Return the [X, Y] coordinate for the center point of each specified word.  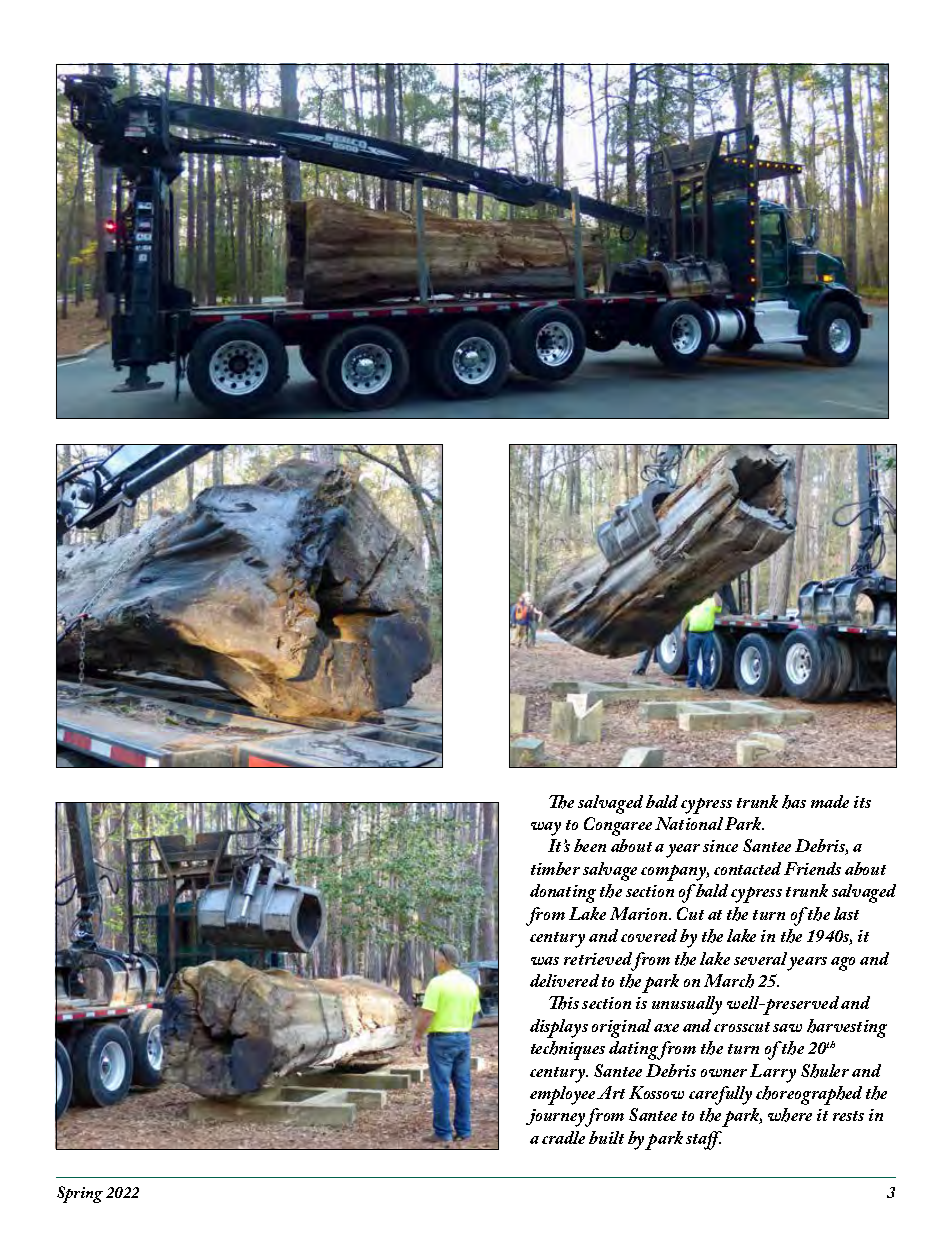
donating [563, 893]
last [846, 913]
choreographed [809, 1095]
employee [564, 1095]
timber [555, 868]
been [590, 845]
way [546, 829]
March [729, 981]
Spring [80, 1194]
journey [557, 1118]
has [794, 802]
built [606, 1137]
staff [704, 1140]
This [564, 1003]
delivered [564, 980]
